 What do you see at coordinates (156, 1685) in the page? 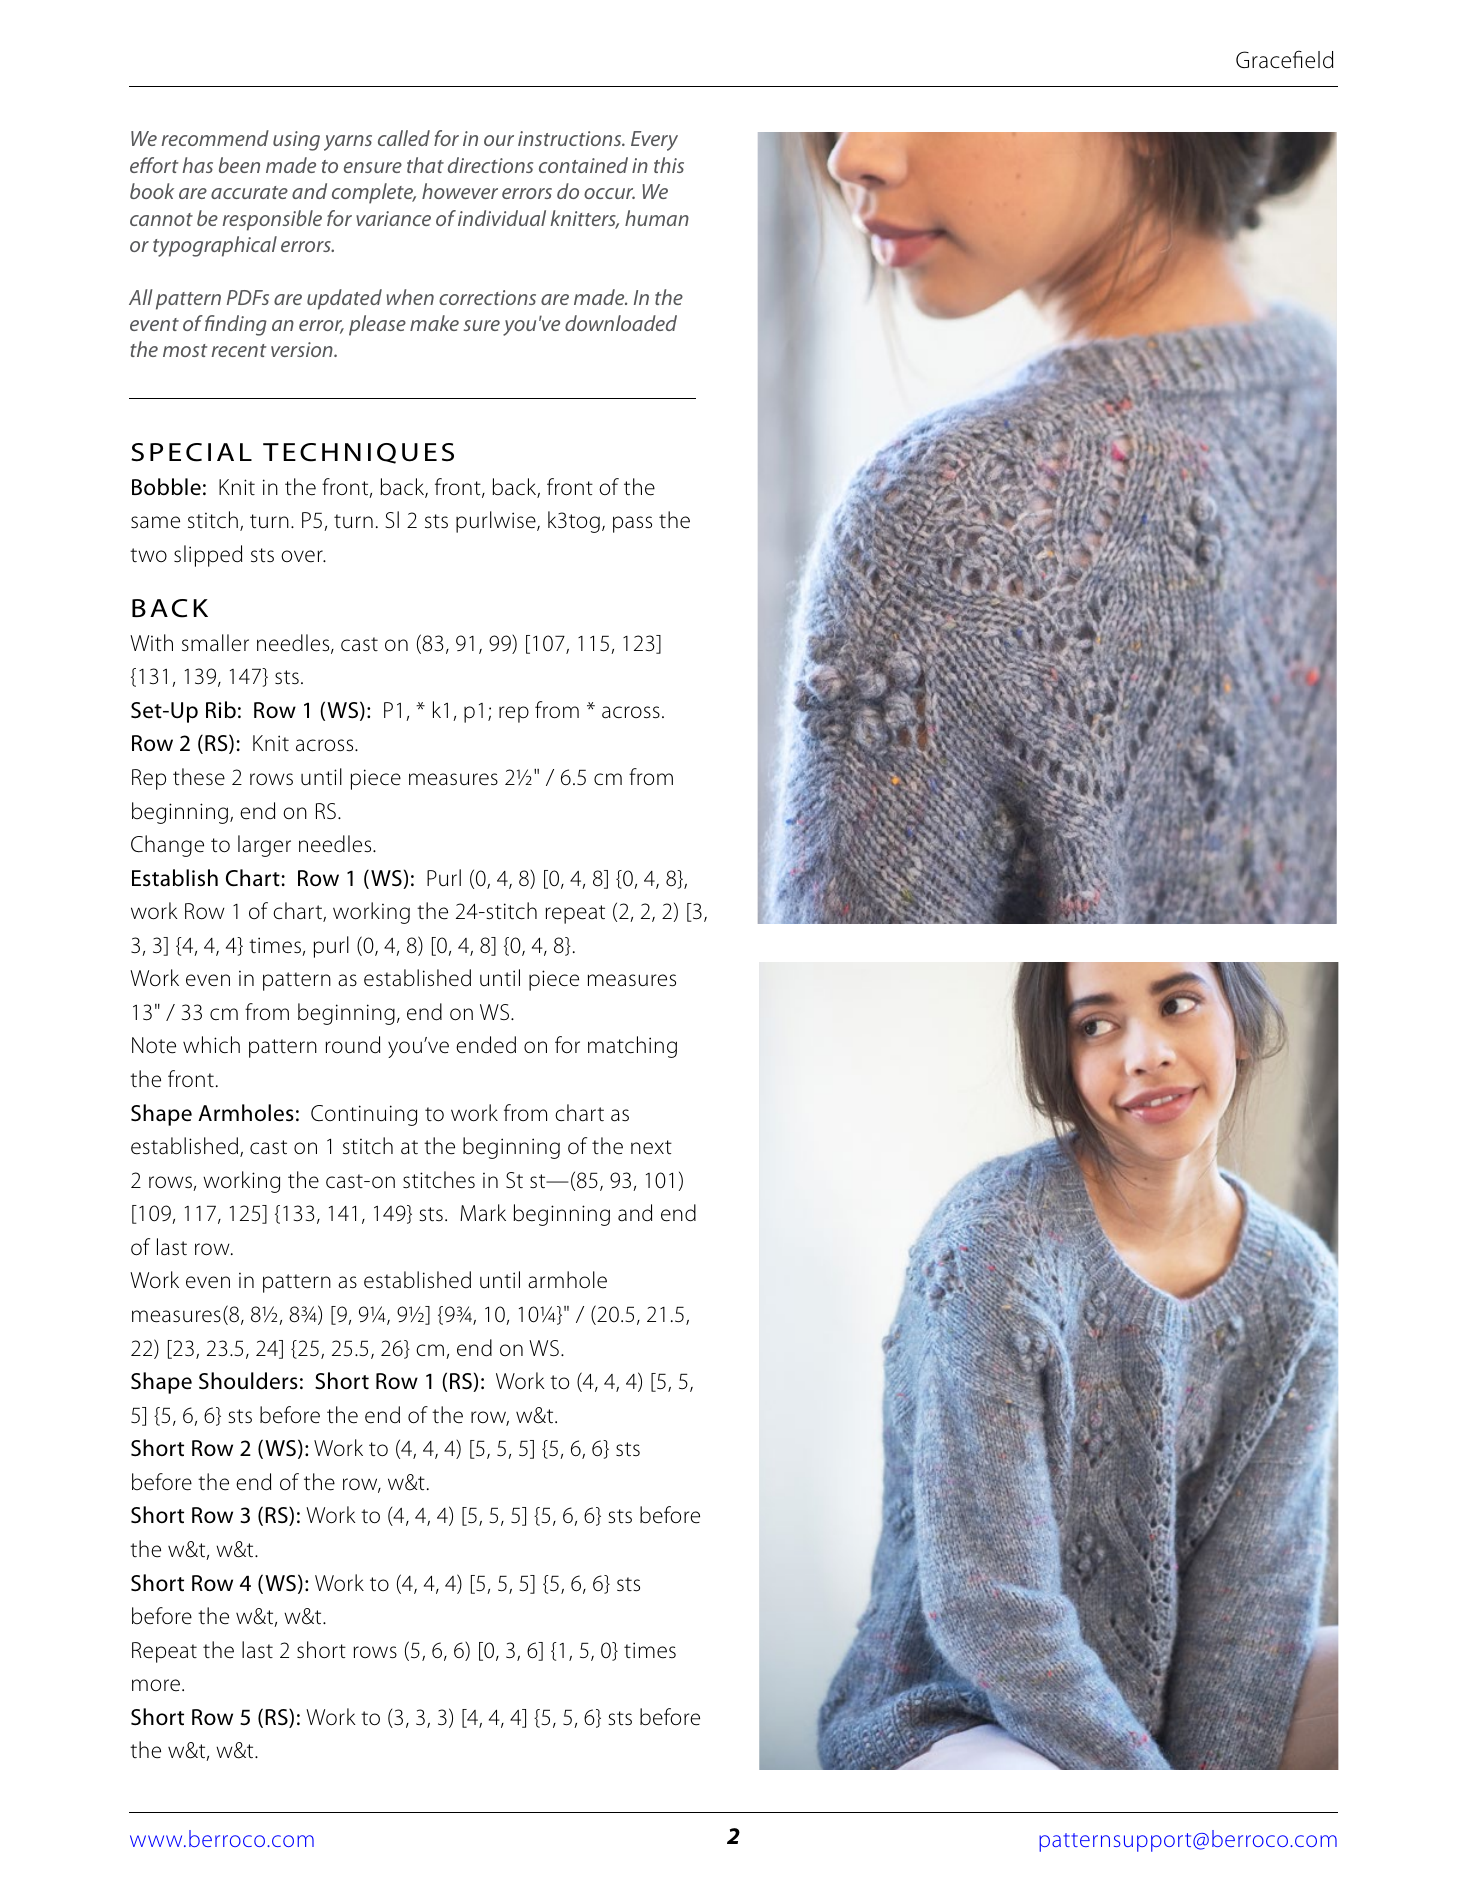
I see `more` at bounding box center [156, 1685].
